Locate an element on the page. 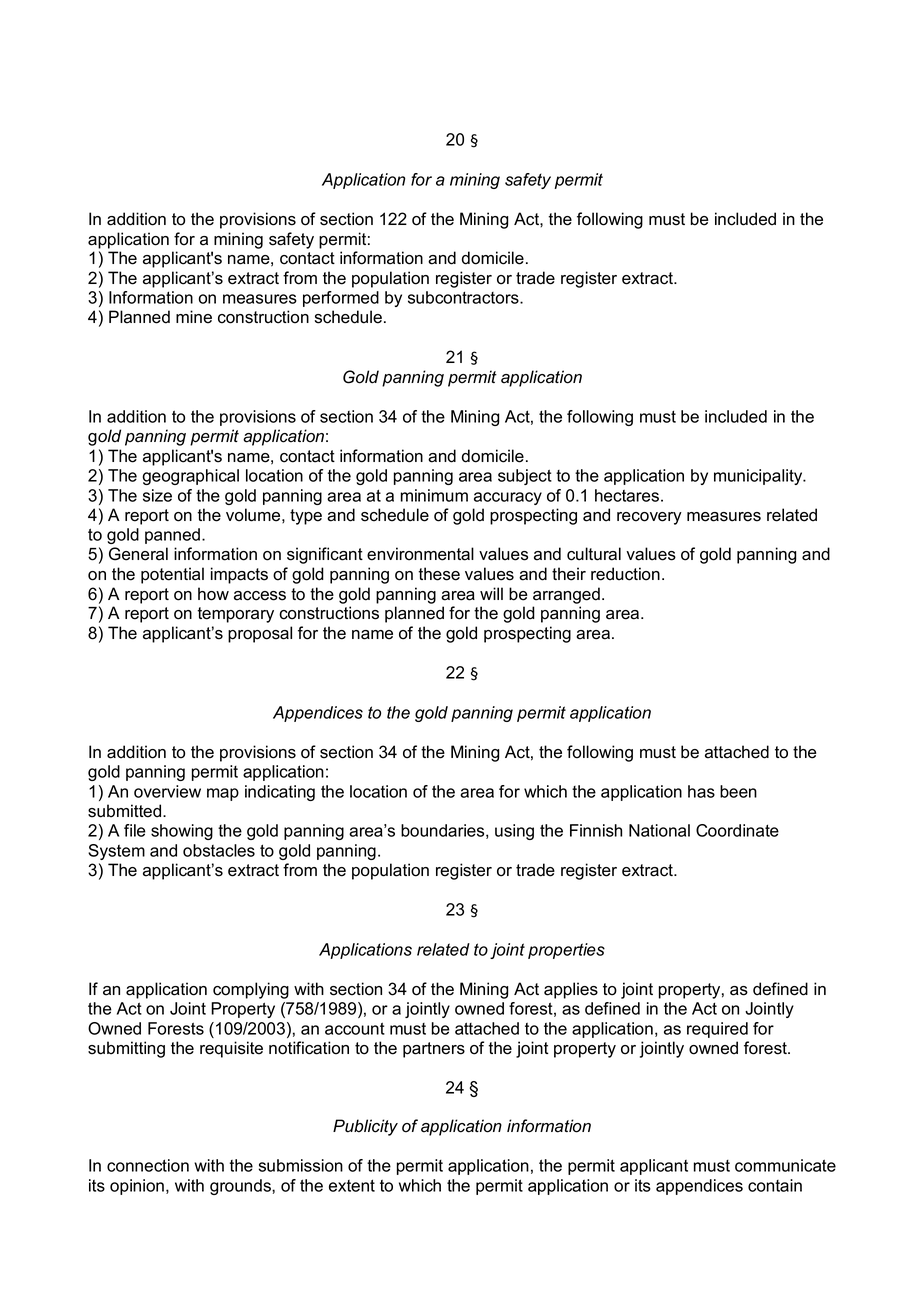 The width and height of the document is (924, 1308). Publicity is located at coordinates (365, 1127).
